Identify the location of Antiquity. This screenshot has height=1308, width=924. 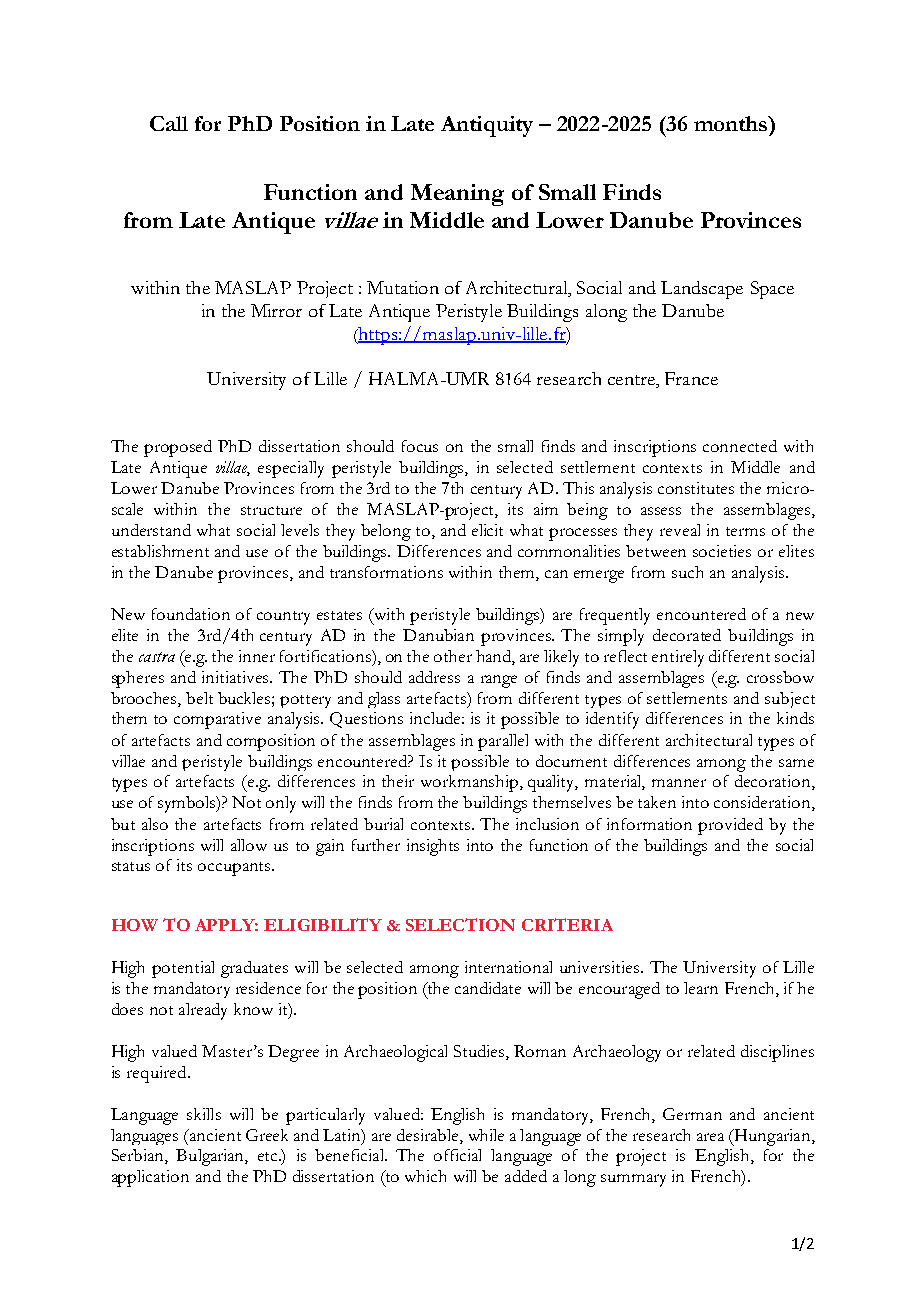
(487, 126).
